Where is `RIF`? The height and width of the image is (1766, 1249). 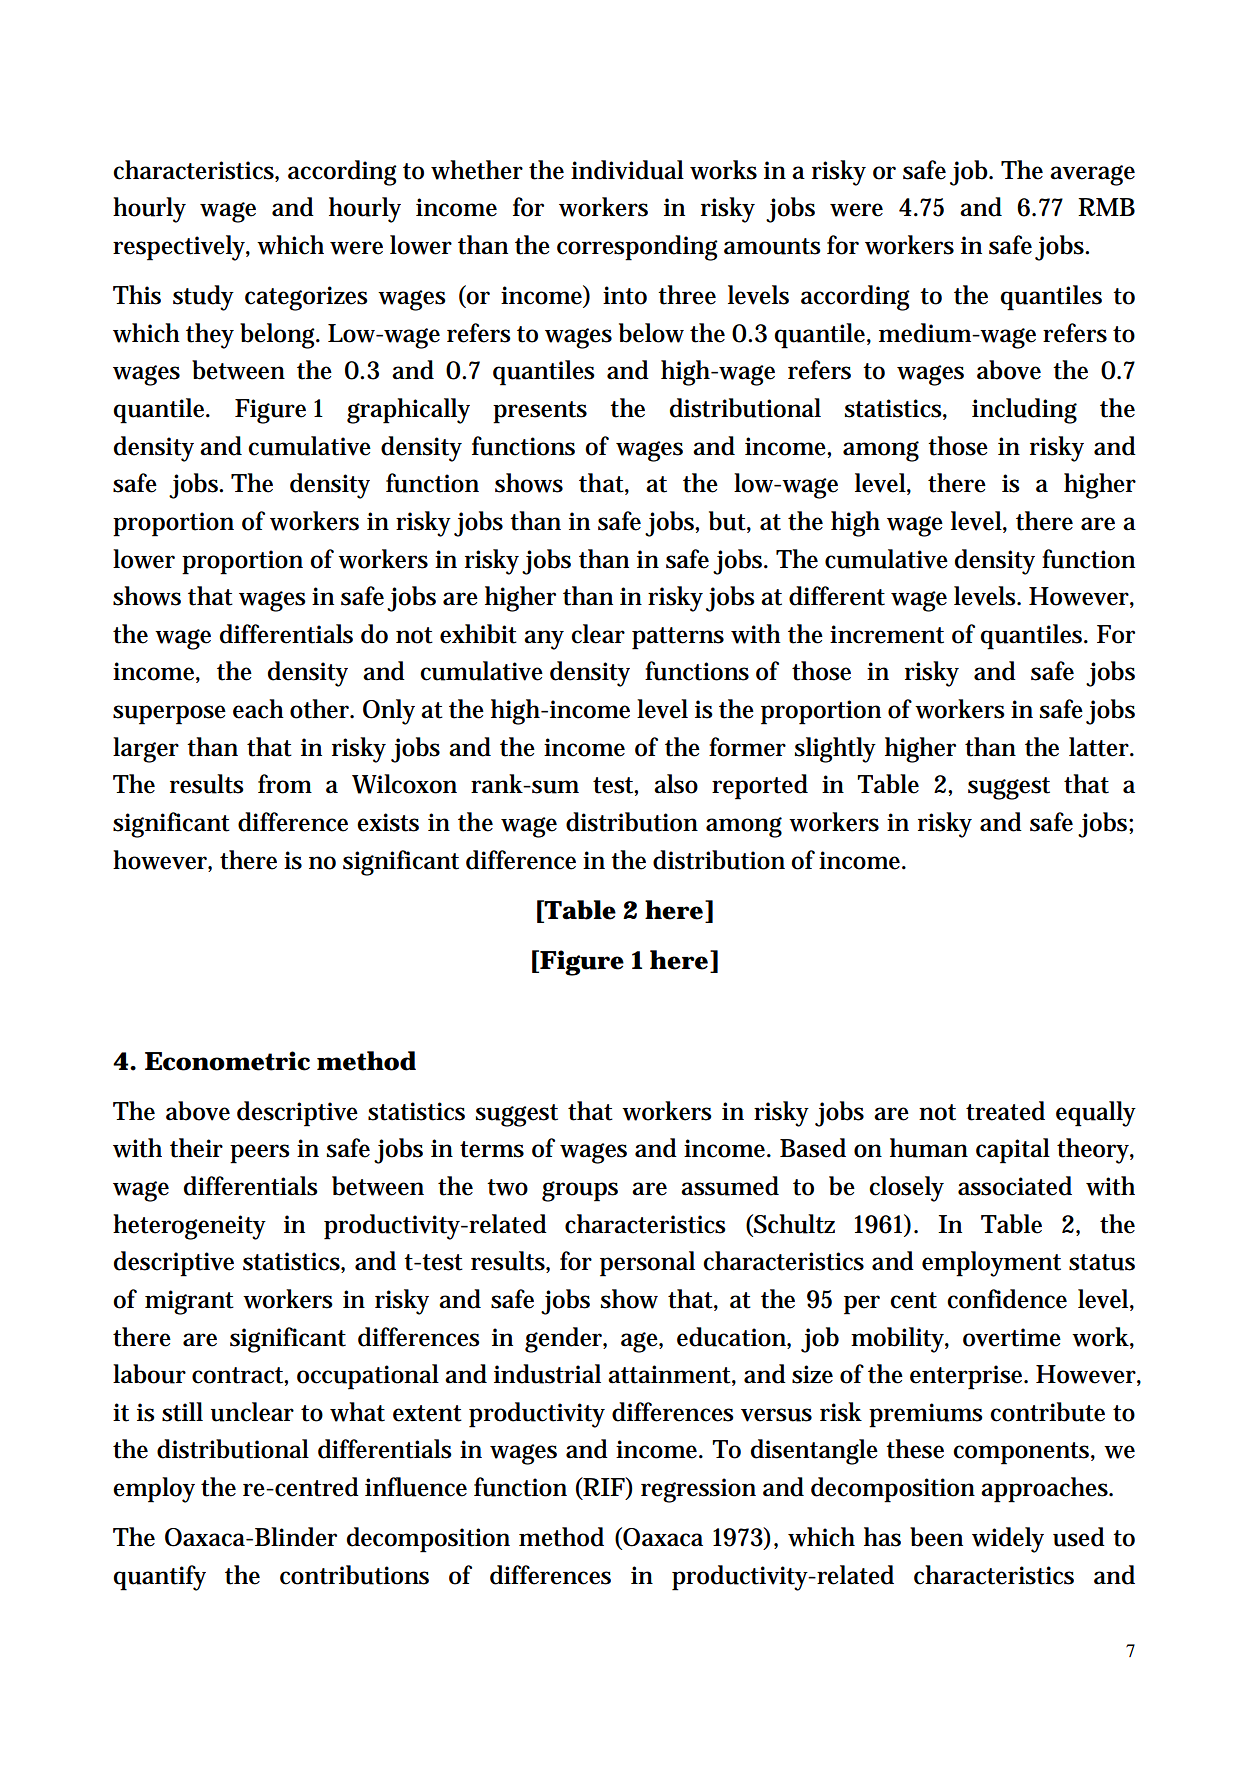
RIF is located at coordinates (604, 1488).
